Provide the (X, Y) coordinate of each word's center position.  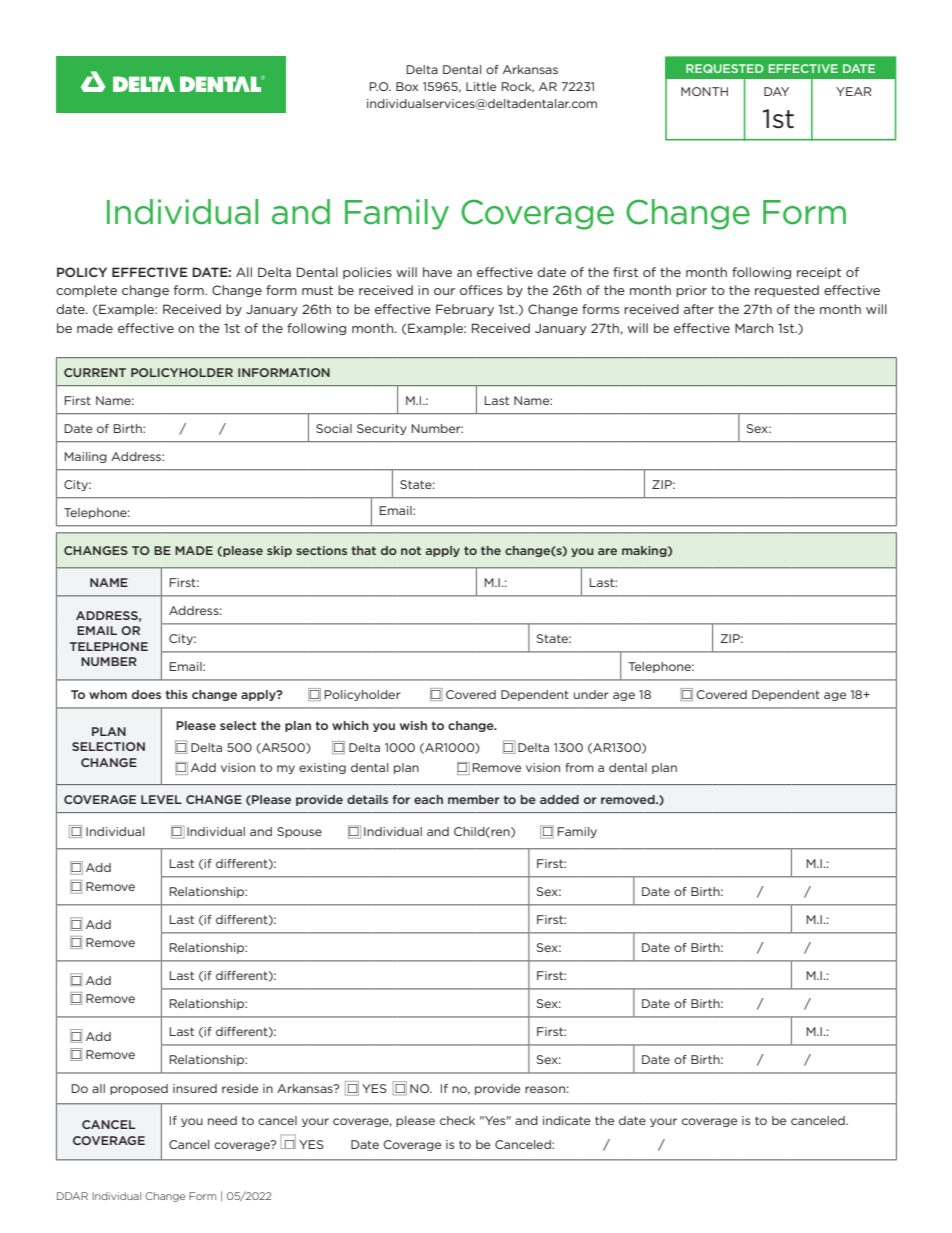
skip (279, 551)
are (607, 551)
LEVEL (161, 799)
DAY (776, 91)
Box (407, 86)
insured (195, 1088)
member (473, 799)
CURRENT (95, 372)
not (411, 550)
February (465, 310)
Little (481, 86)
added (559, 799)
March (754, 328)
